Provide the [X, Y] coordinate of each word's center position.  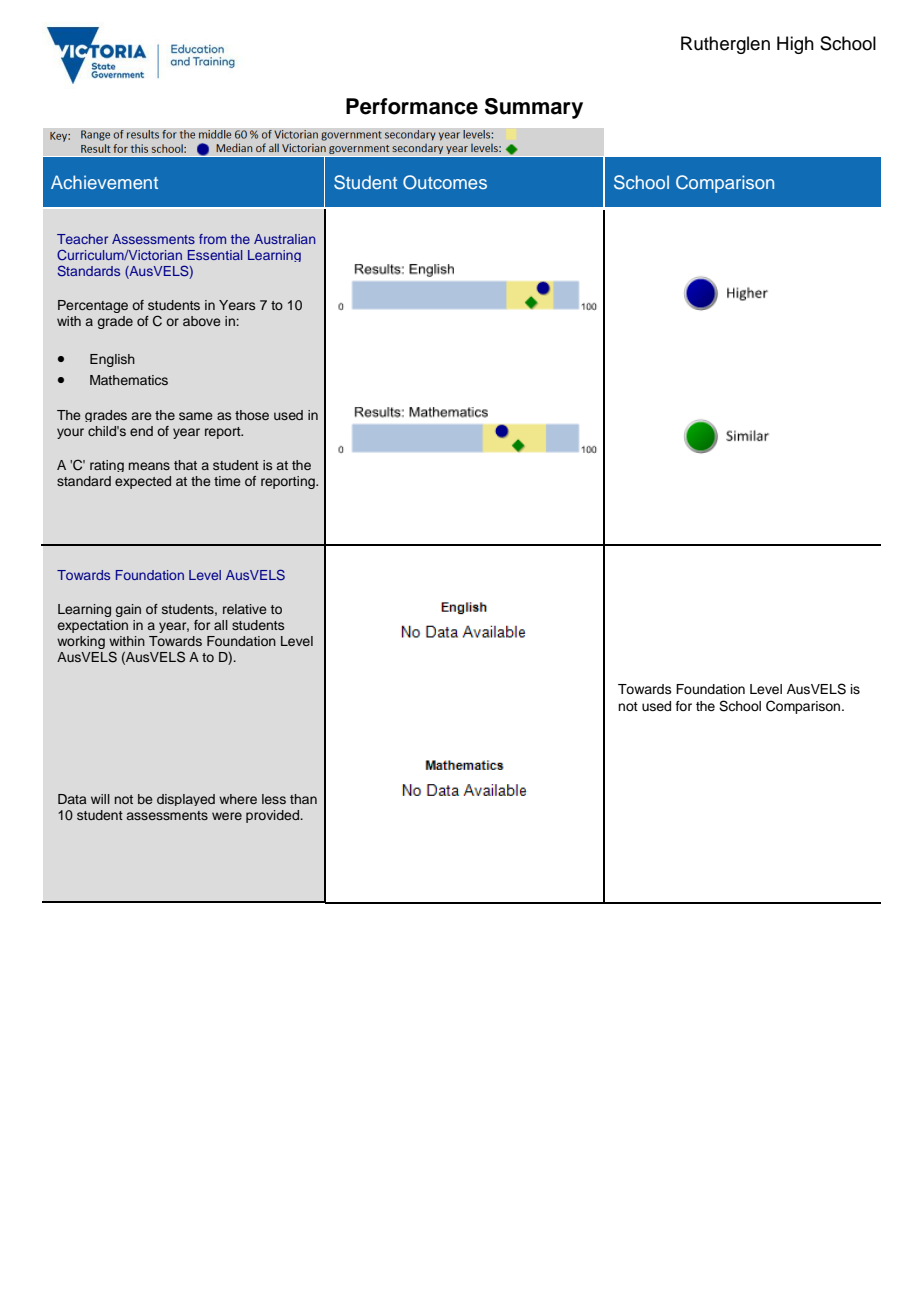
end [141, 431]
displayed [186, 800]
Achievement [104, 182]
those [252, 415]
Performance [412, 106]
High [795, 45]
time [227, 481]
